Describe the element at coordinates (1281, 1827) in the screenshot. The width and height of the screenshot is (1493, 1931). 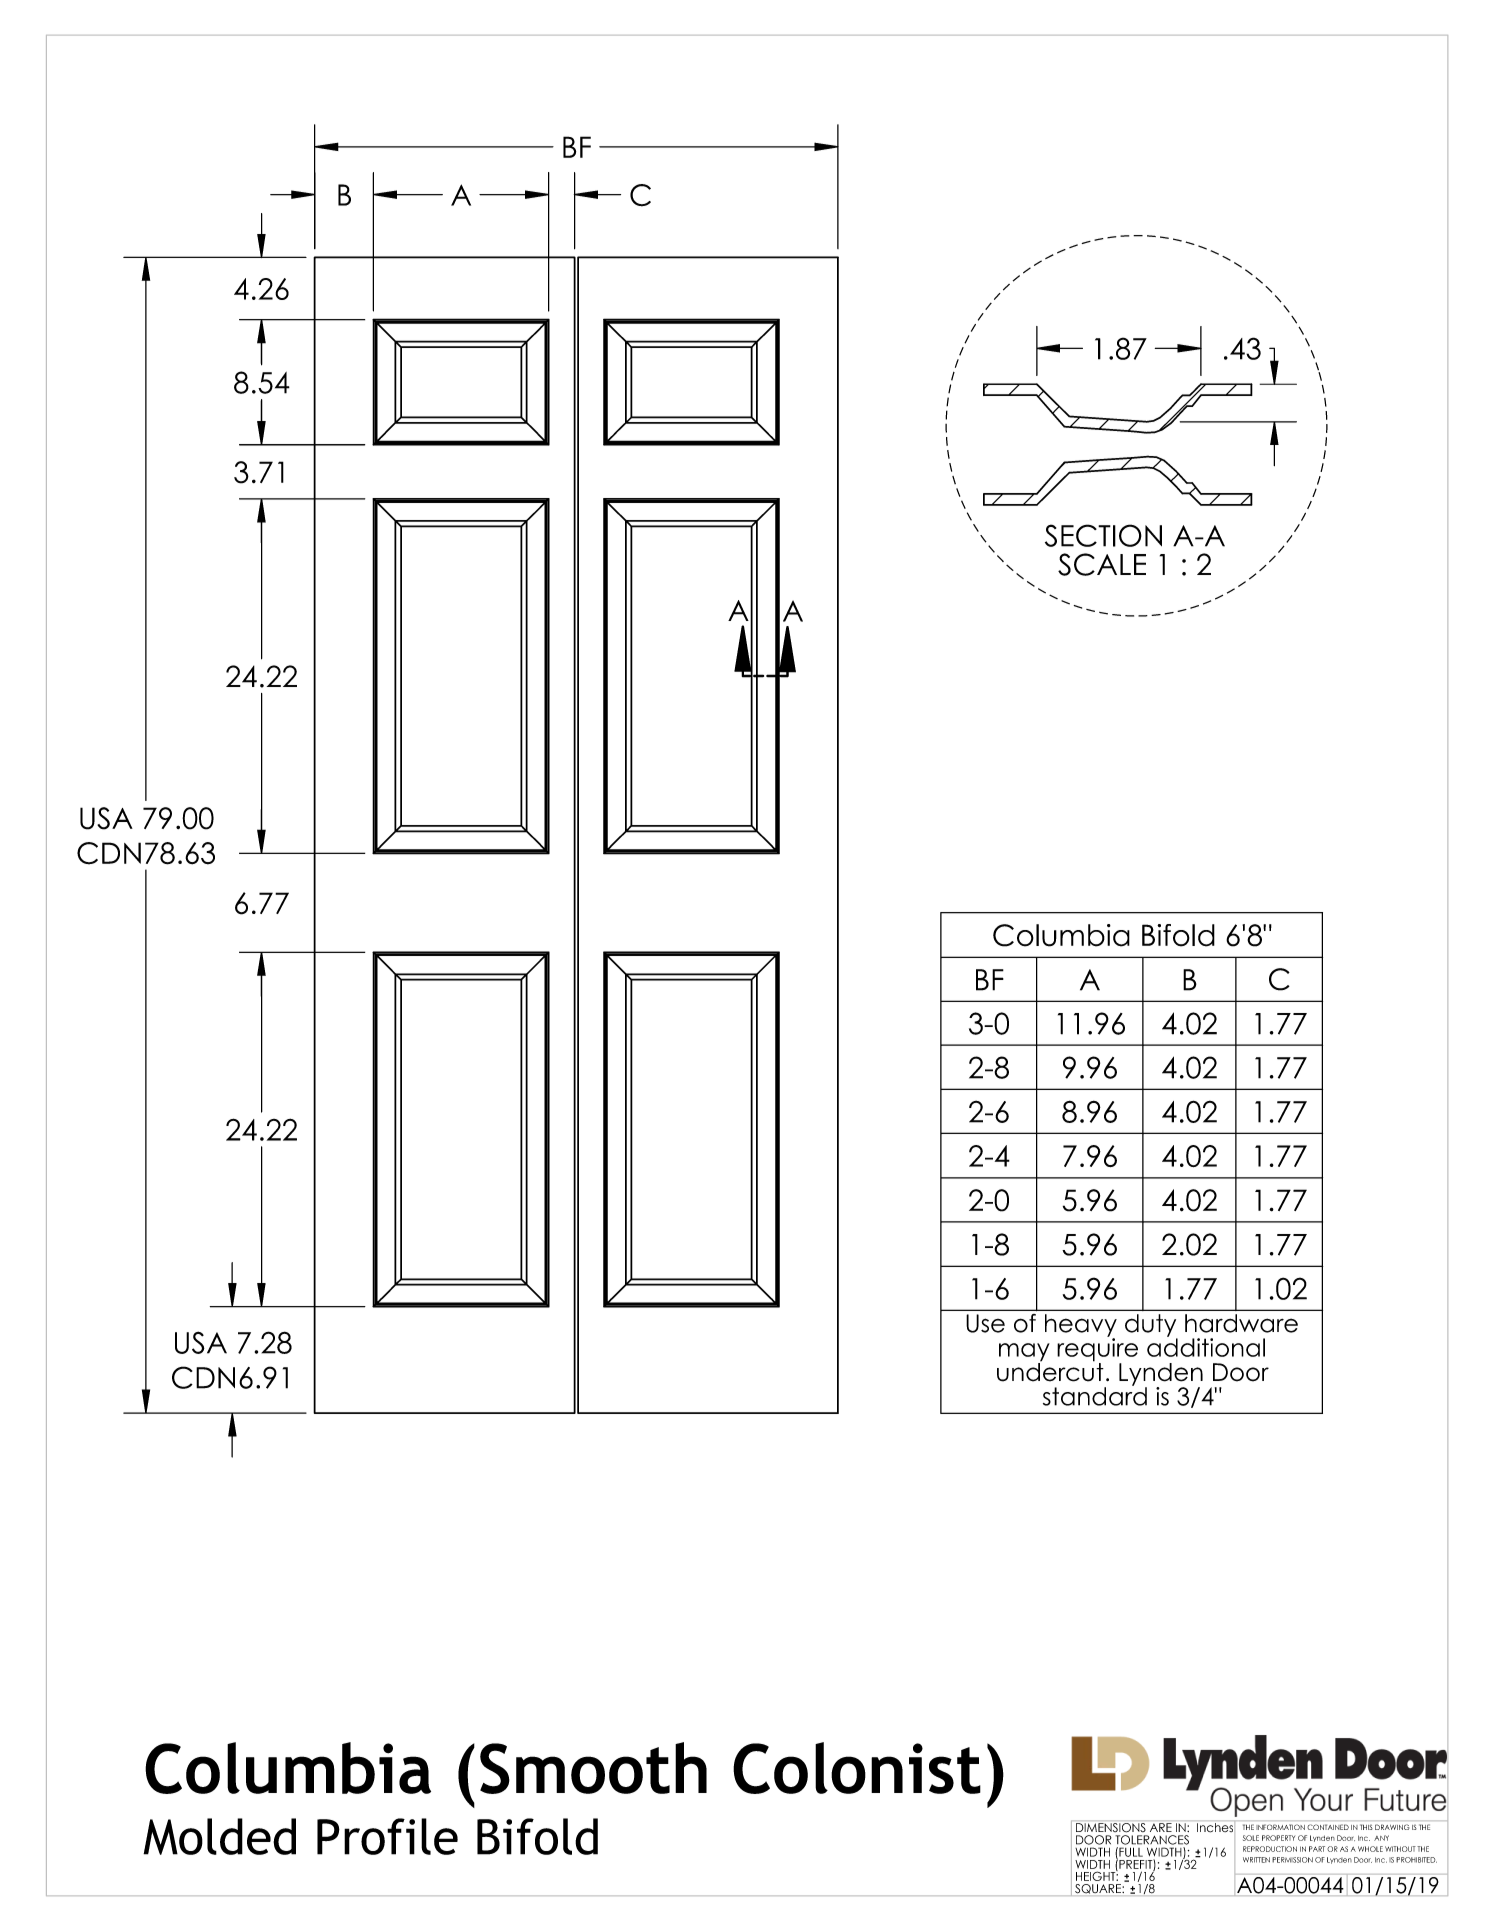
I see `INFORMATION` at that location.
